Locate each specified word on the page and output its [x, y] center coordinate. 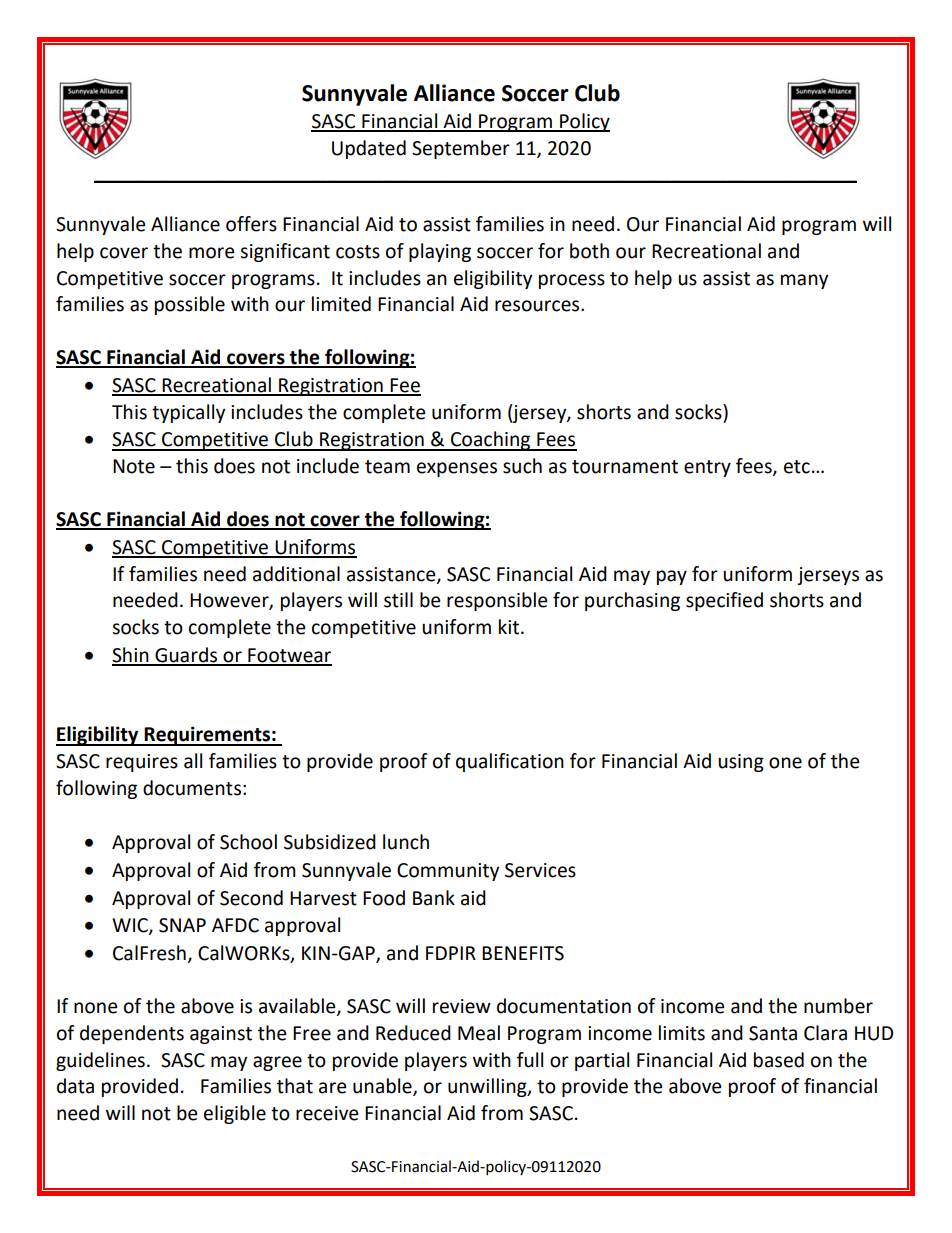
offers [251, 224]
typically [188, 413]
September [461, 149]
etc [797, 467]
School [248, 842]
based [779, 1060]
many [804, 281]
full [530, 1060]
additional [296, 574]
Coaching [491, 441]
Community [448, 872]
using [741, 763]
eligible [235, 1114]
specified [724, 601]
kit [509, 627]
